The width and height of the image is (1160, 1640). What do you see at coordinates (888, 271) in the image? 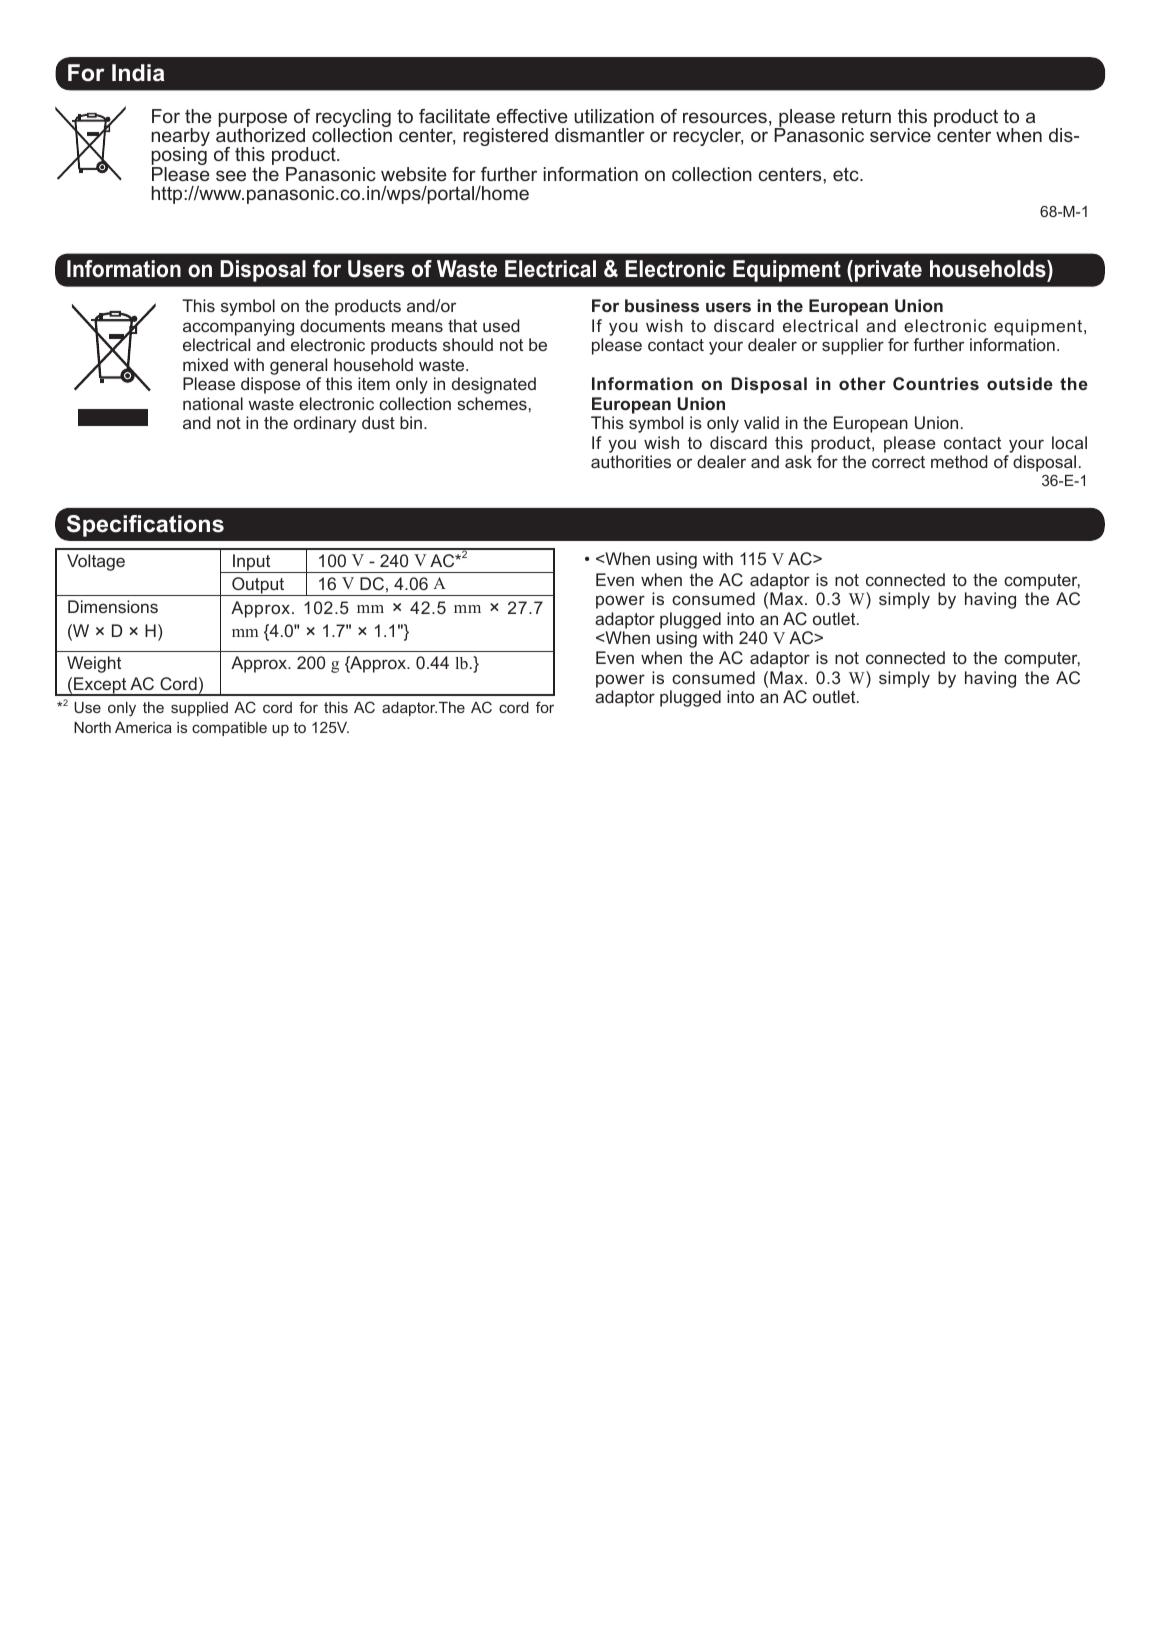
I see `private` at bounding box center [888, 271].
